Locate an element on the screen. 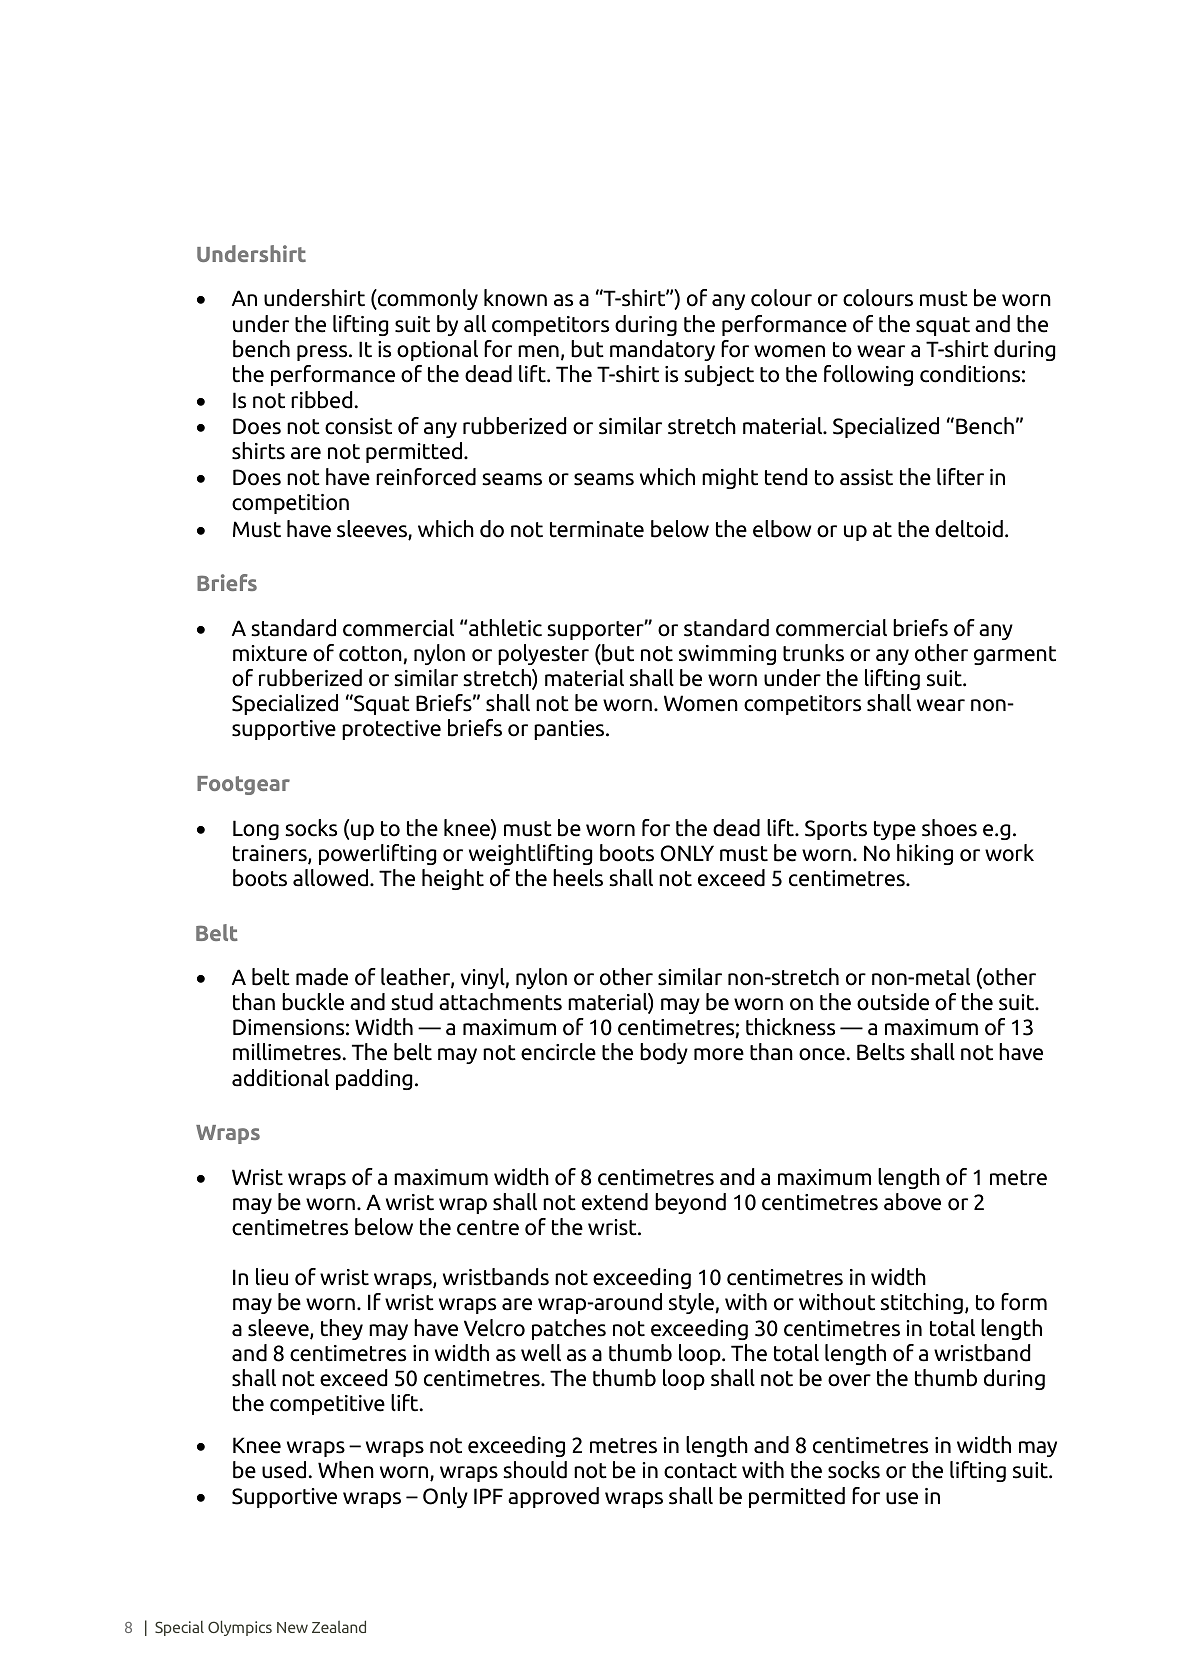  cotton is located at coordinates (371, 655).
